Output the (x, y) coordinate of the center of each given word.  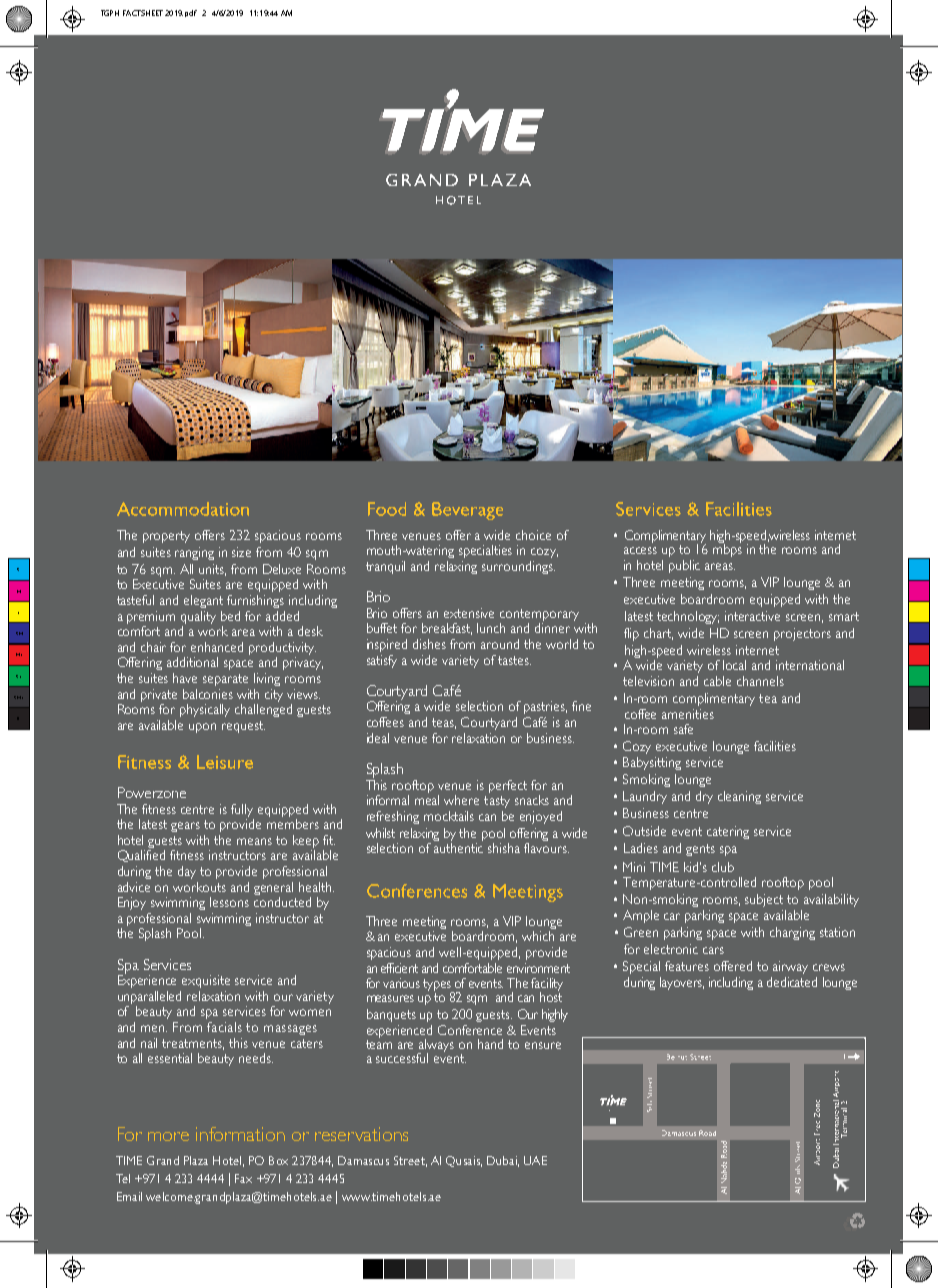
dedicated (792, 982)
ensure (543, 1045)
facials (224, 1027)
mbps (727, 549)
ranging (194, 553)
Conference (470, 1030)
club (723, 867)
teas (444, 723)
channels (760, 681)
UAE (535, 1160)
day (187, 872)
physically (205, 710)
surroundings (518, 567)
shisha (504, 848)
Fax (243, 1178)
